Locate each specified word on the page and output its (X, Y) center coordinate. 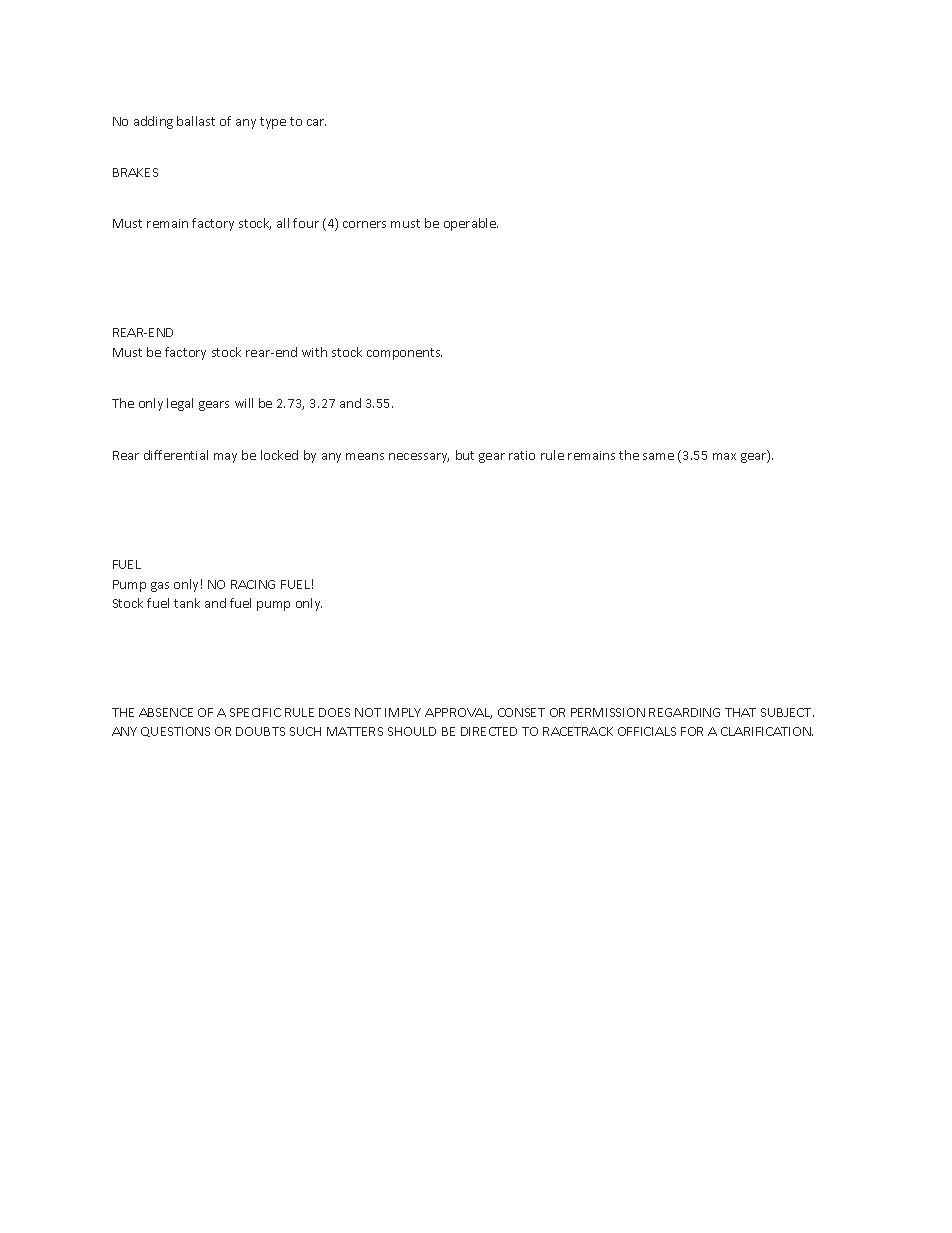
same (658, 456)
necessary (419, 458)
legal (180, 404)
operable (471, 224)
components (404, 354)
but (465, 455)
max (724, 456)
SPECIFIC (255, 712)
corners (364, 224)
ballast (196, 121)
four (306, 223)
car (316, 122)
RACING (253, 584)
